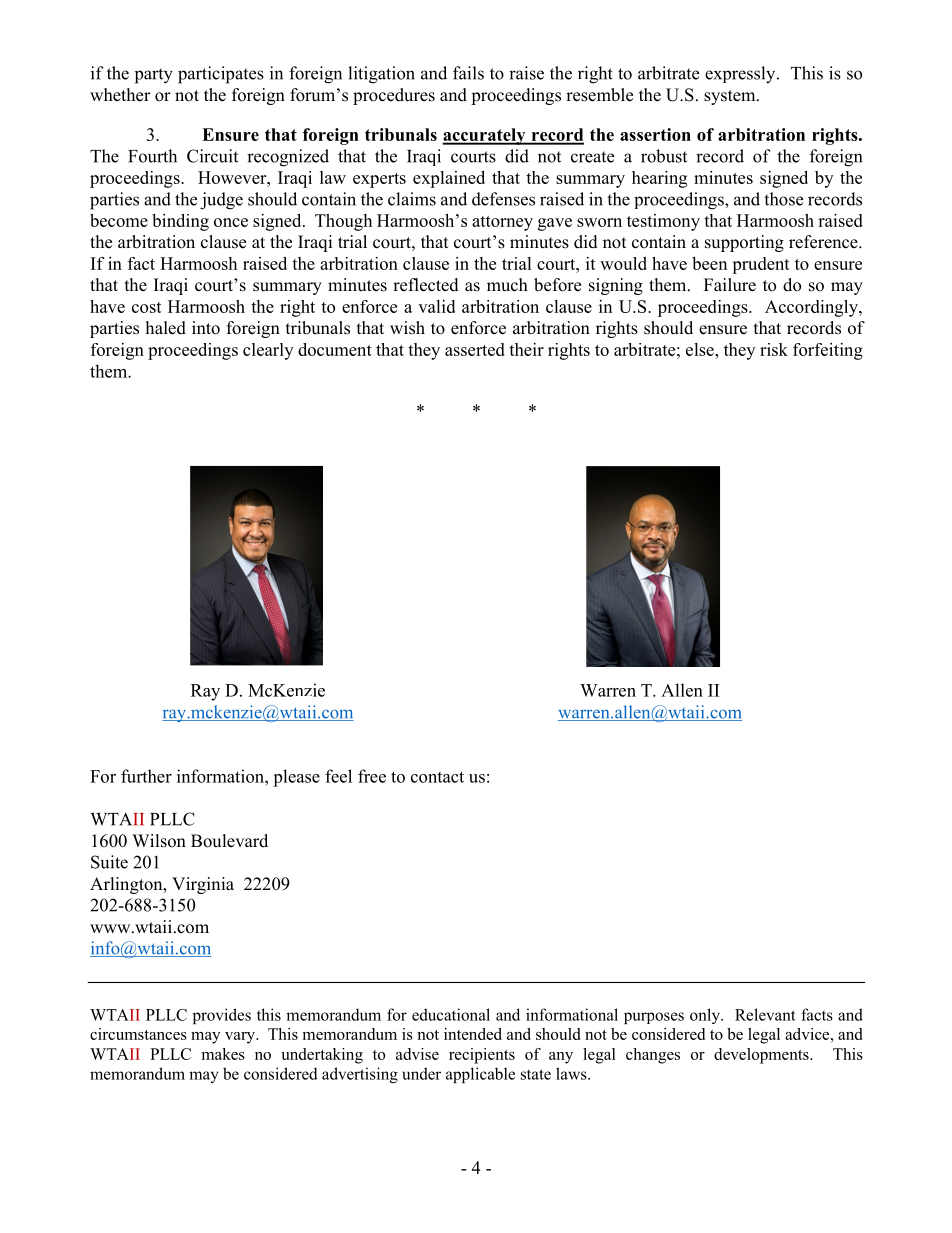  Describe the element at coordinates (221, 75) in the page. I see `participates` at that location.
